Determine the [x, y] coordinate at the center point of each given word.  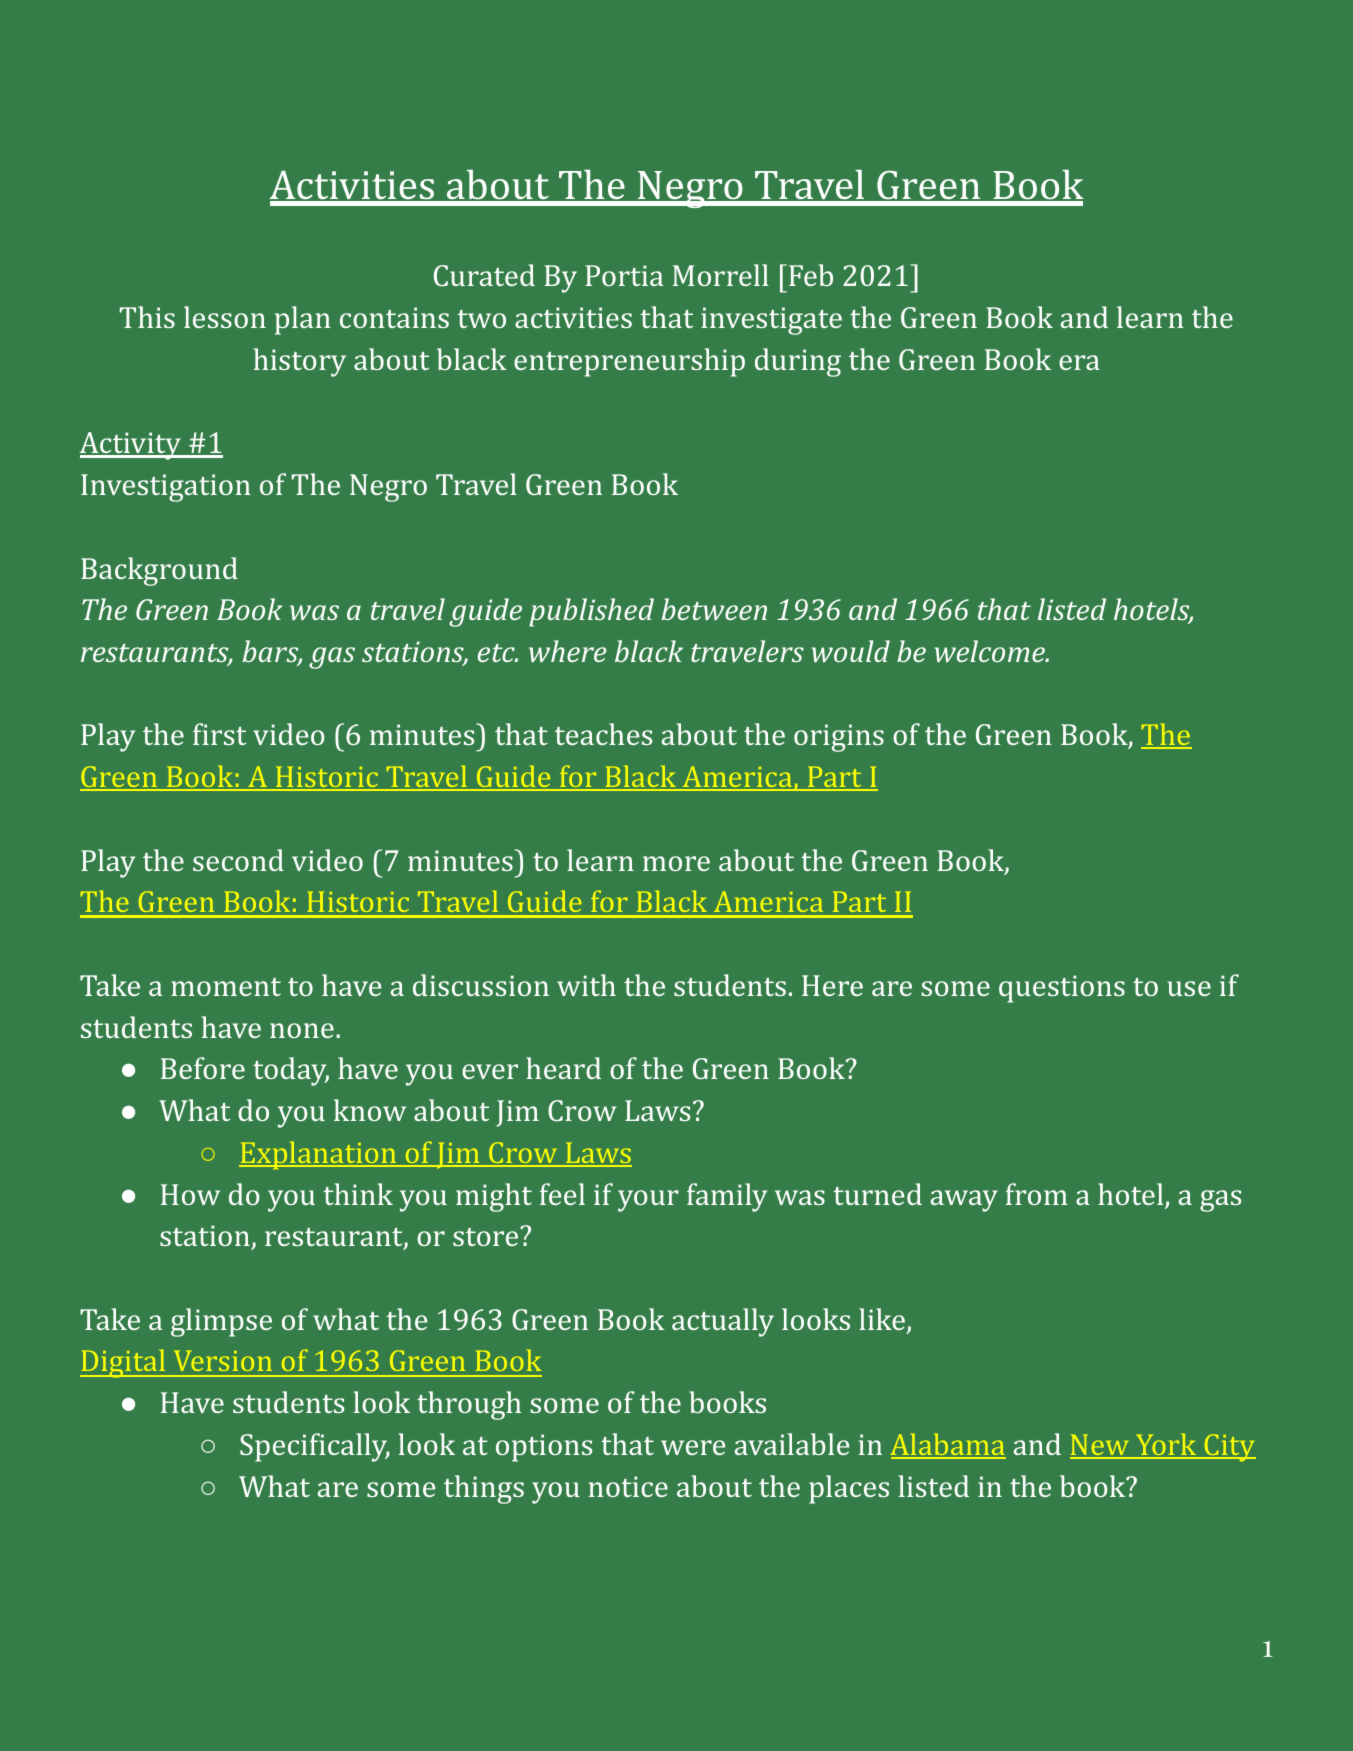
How [190, 1194]
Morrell [721, 275]
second [238, 860]
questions [1062, 989]
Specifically [315, 1447]
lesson [225, 317]
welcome [991, 651]
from [1037, 1194]
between [714, 609]
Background [159, 571]
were [693, 1447]
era [1079, 362]
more [676, 863]
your [648, 1201]
